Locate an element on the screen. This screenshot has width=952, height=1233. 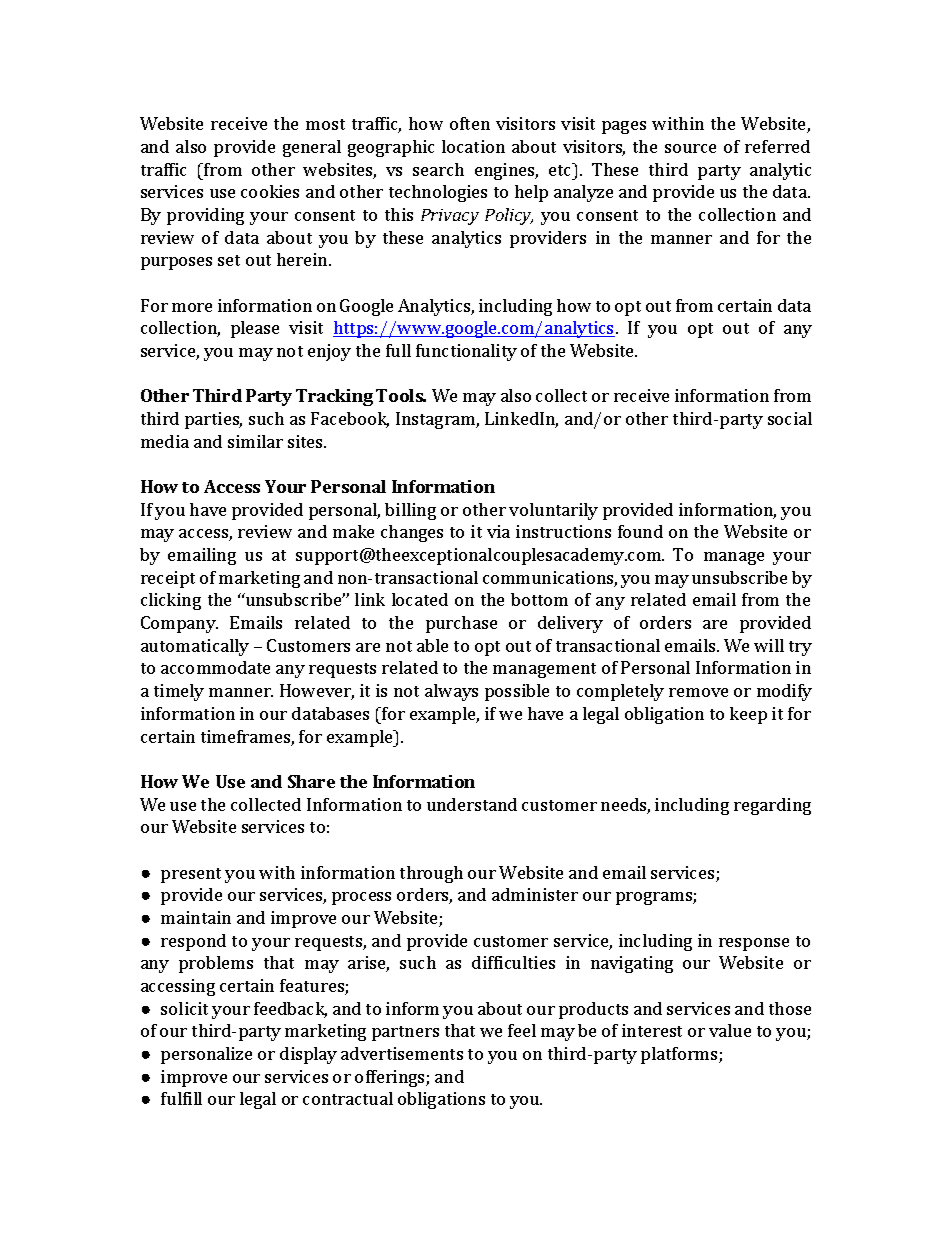
display is located at coordinates (308, 1055).
